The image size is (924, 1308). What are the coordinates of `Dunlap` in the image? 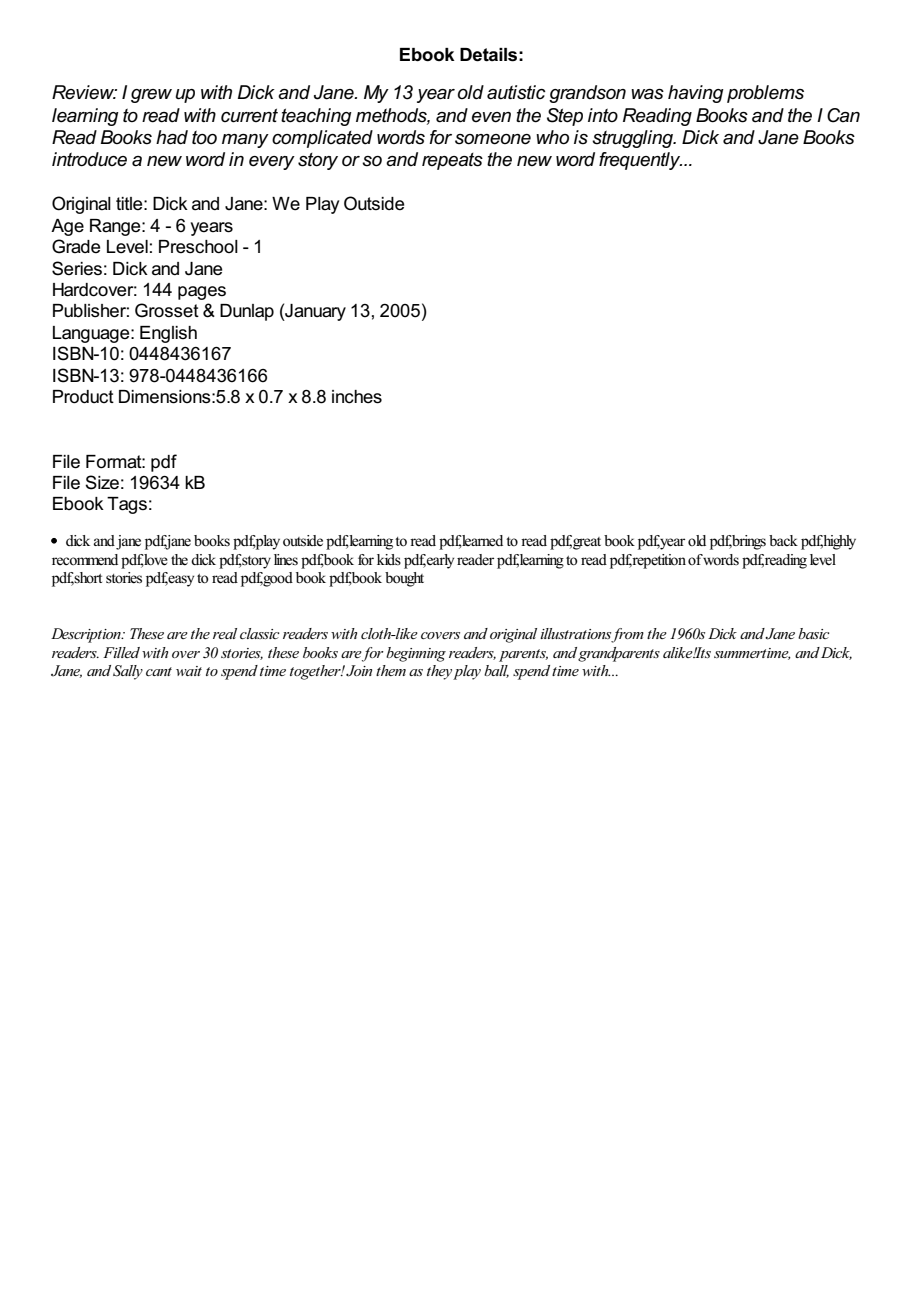 It's located at (247, 312).
